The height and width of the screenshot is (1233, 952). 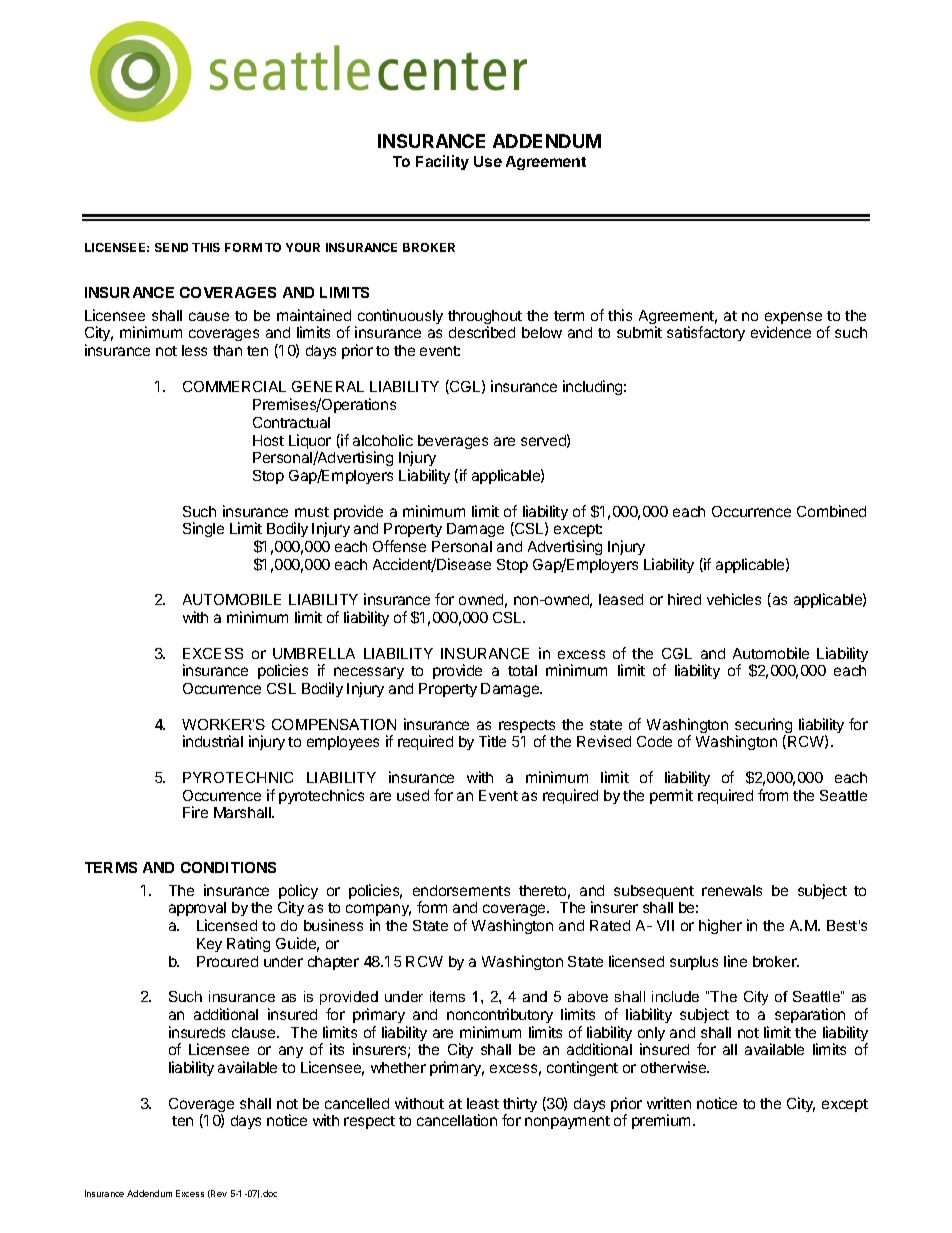 What do you see at coordinates (442, 162) in the screenshot?
I see `Facility` at bounding box center [442, 162].
